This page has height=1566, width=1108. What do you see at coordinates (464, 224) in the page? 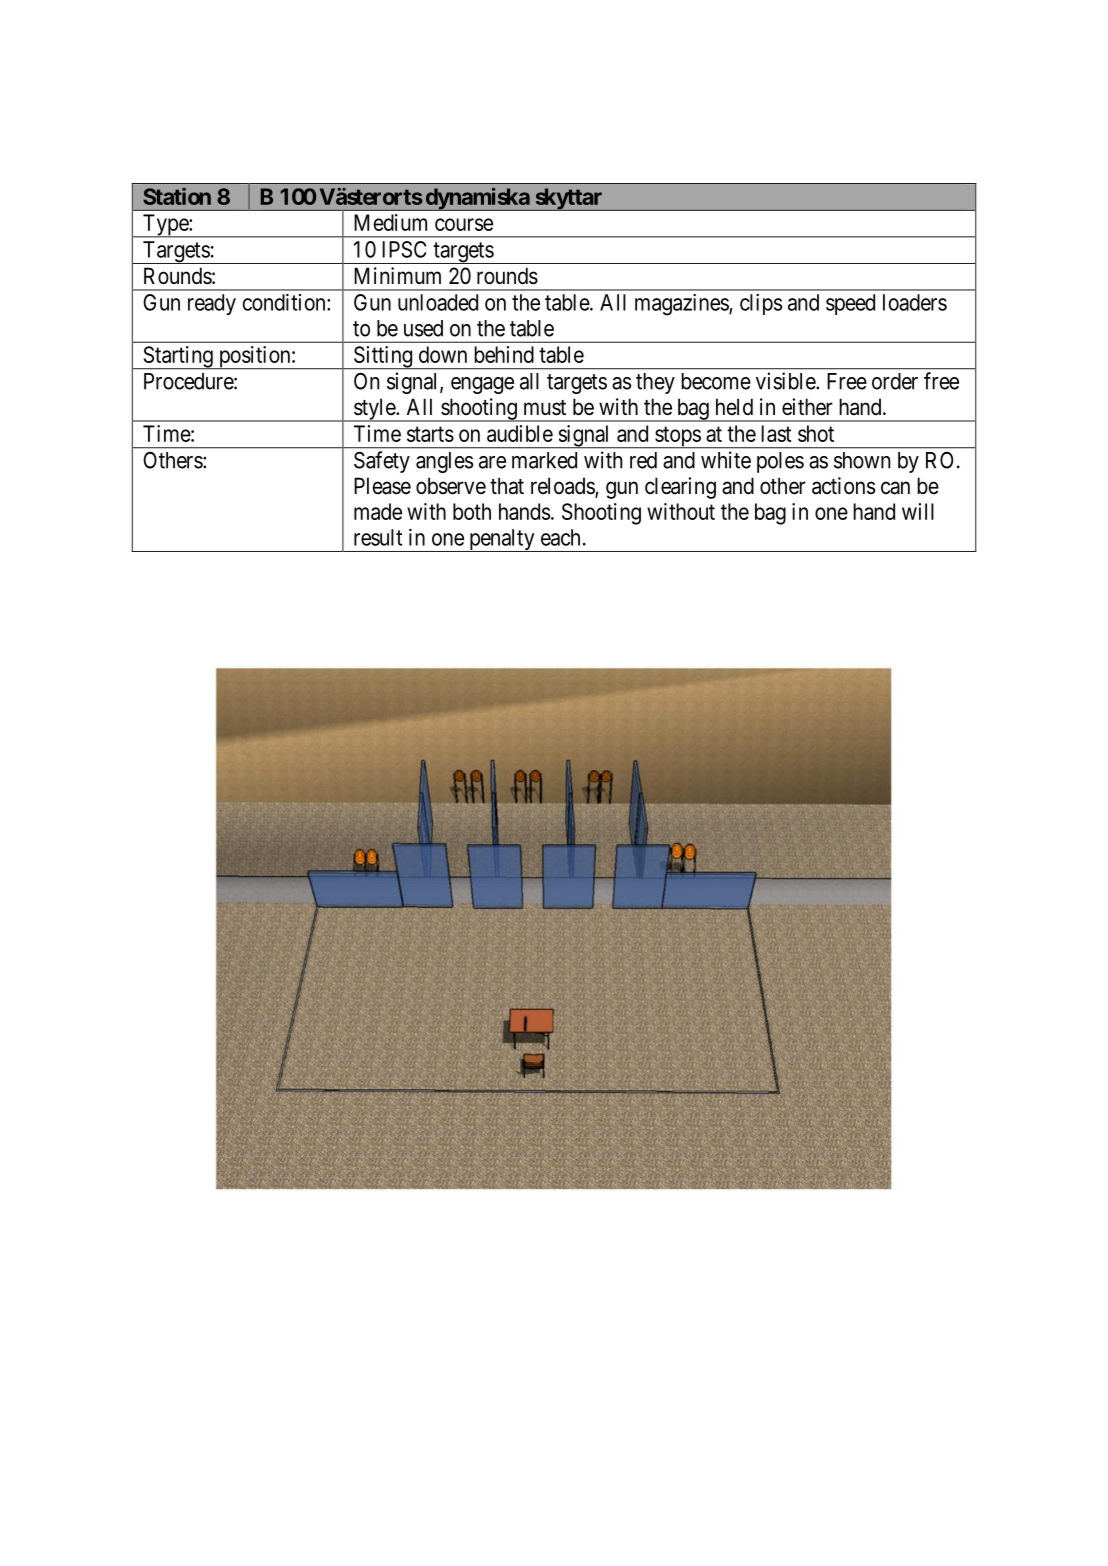
I see `course` at bounding box center [464, 224].
